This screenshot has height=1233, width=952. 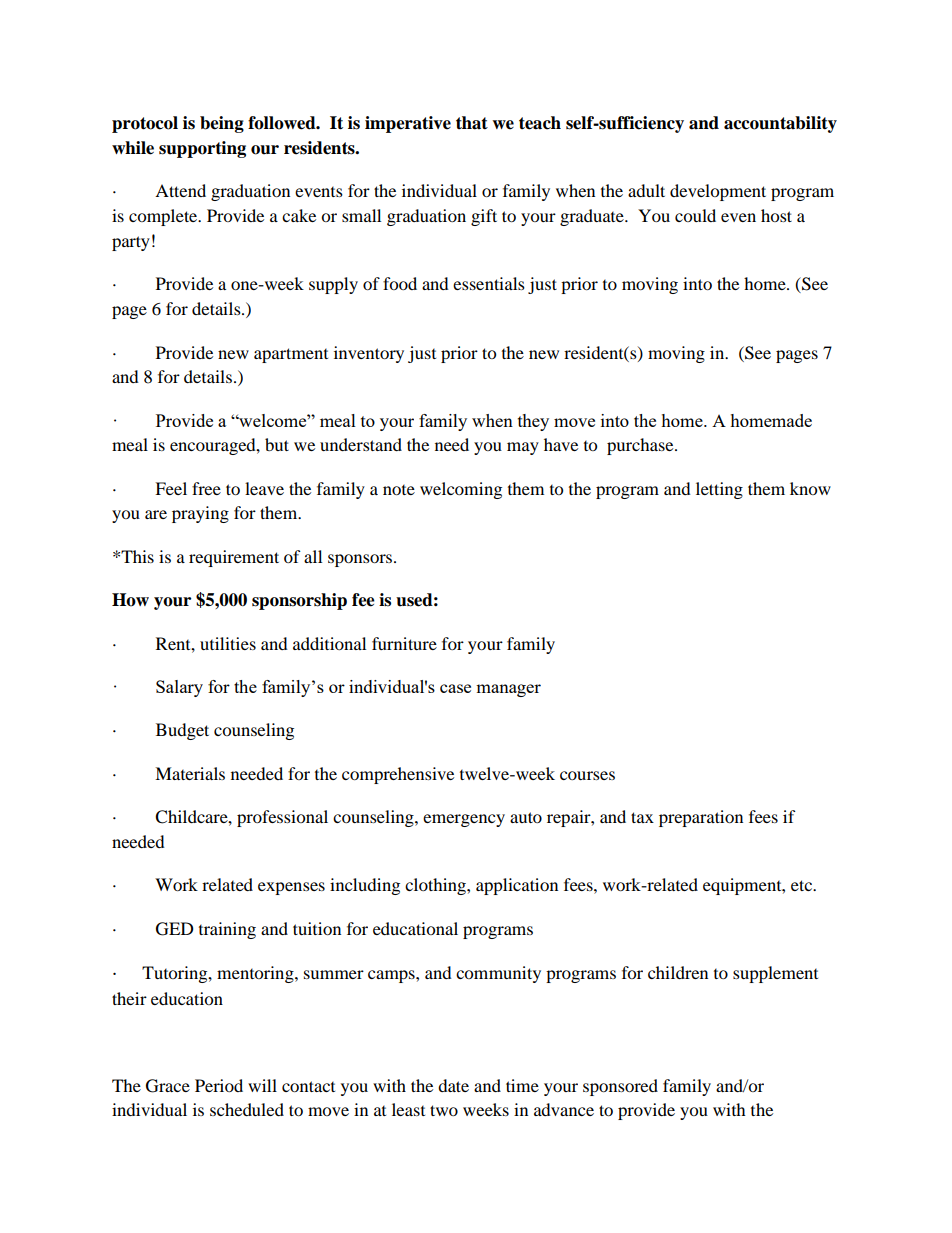 I want to click on Period, so click(x=219, y=1085).
